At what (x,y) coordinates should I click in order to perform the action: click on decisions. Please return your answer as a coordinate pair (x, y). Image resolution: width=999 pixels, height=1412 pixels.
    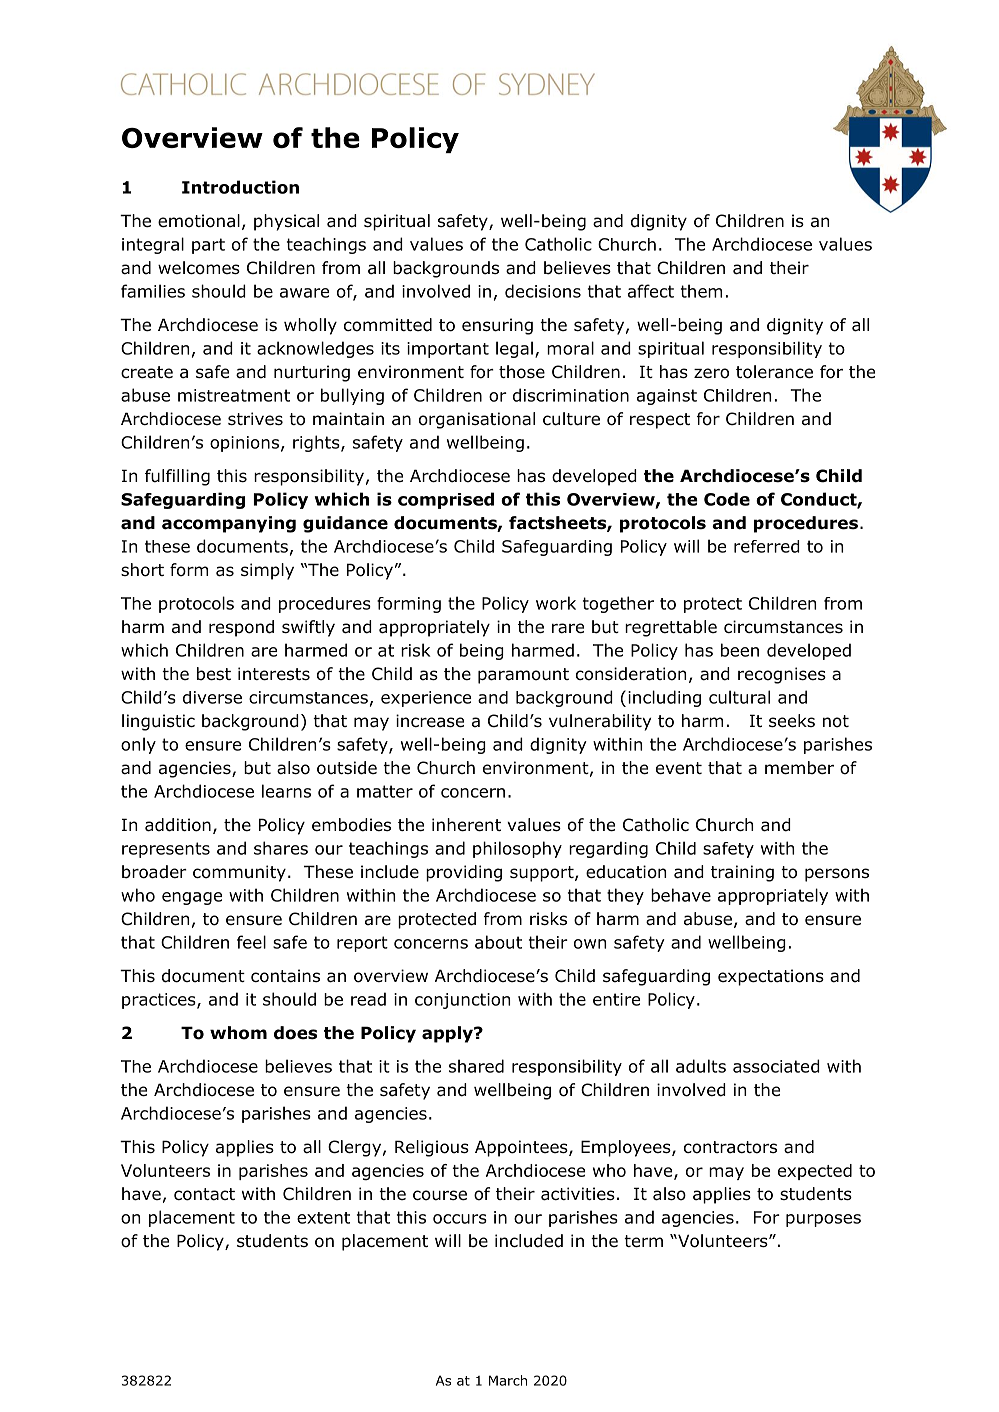
    Looking at the image, I should click on (543, 291).
